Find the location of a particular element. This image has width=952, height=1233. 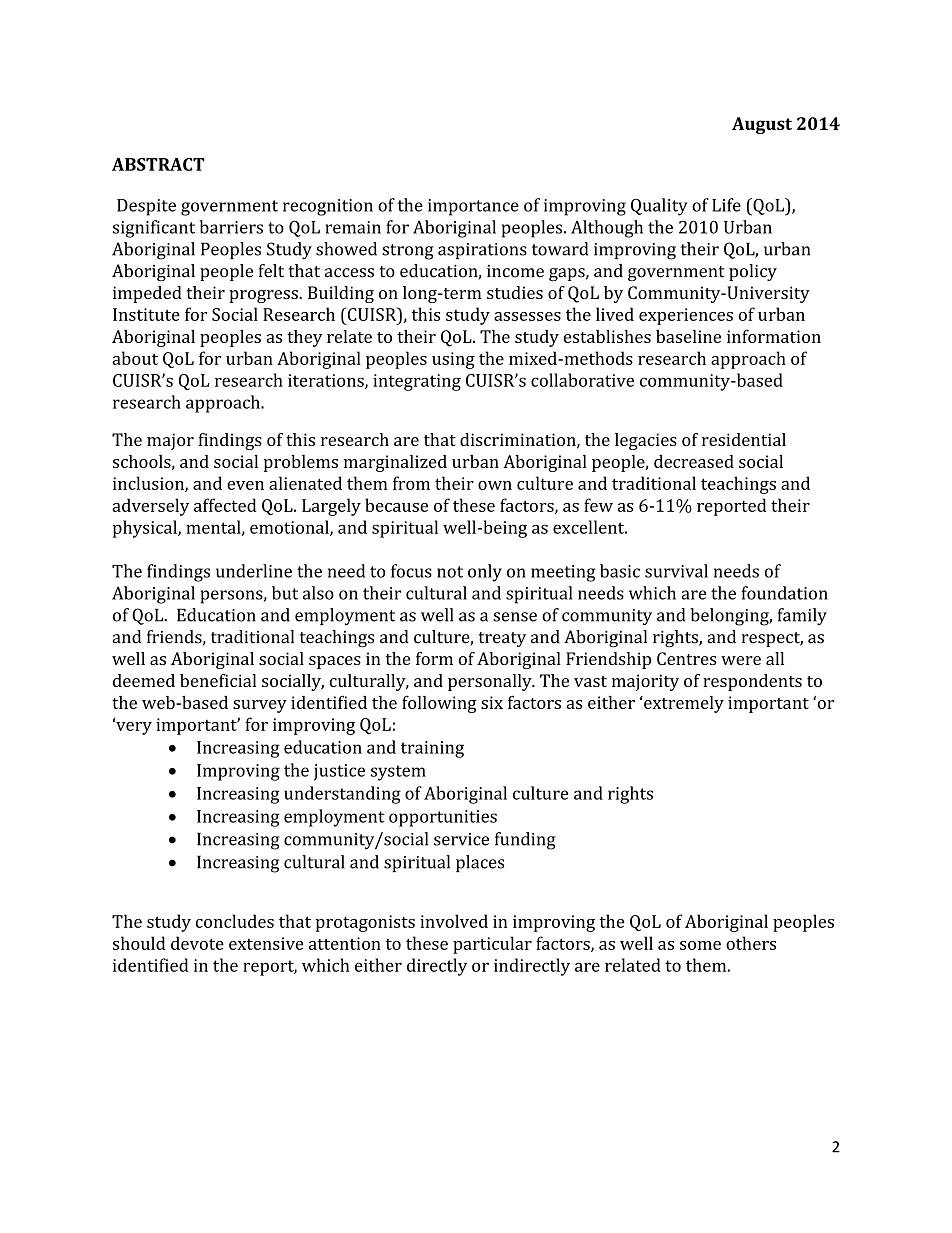

affected is located at coordinates (225, 505).
